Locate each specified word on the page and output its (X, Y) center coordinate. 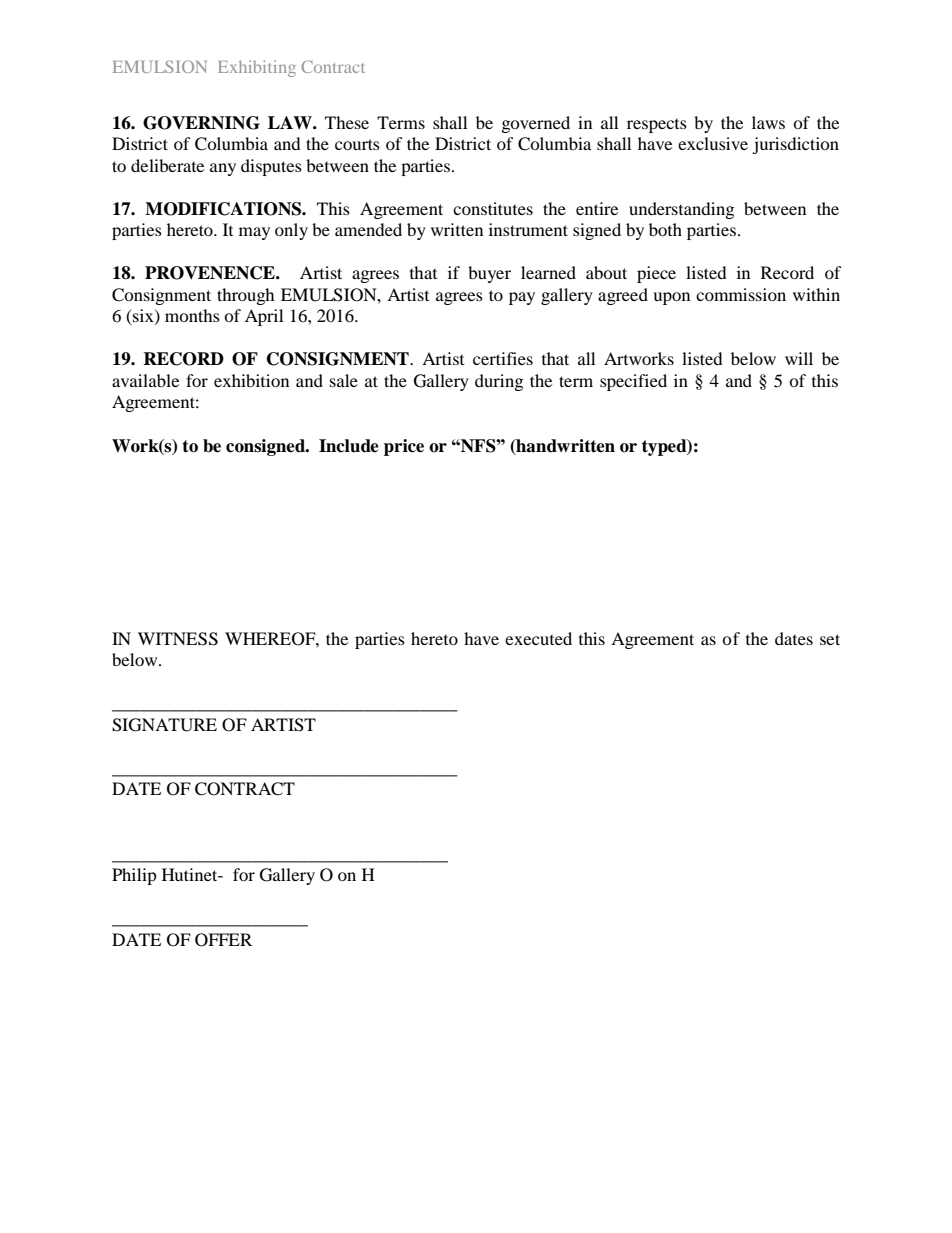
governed (536, 124)
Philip (134, 876)
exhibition (251, 380)
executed (538, 638)
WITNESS (178, 639)
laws (768, 122)
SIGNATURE (164, 725)
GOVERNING (201, 123)
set (830, 639)
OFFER (223, 940)
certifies (503, 358)
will (799, 358)
